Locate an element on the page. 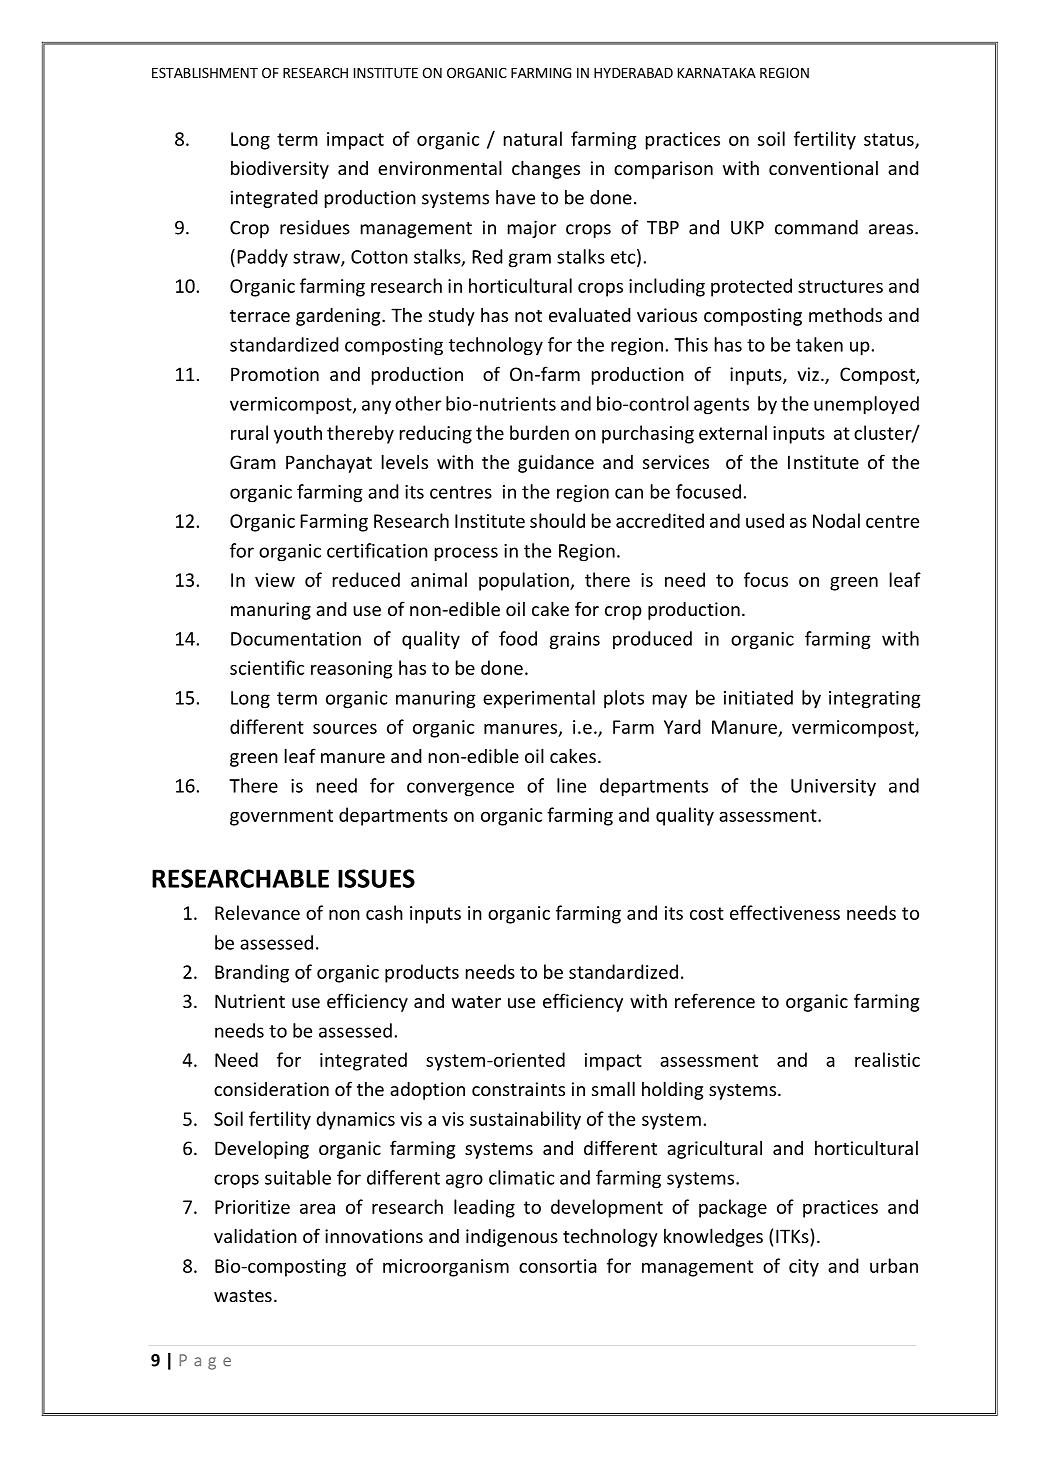  Nodal is located at coordinates (836, 520).
